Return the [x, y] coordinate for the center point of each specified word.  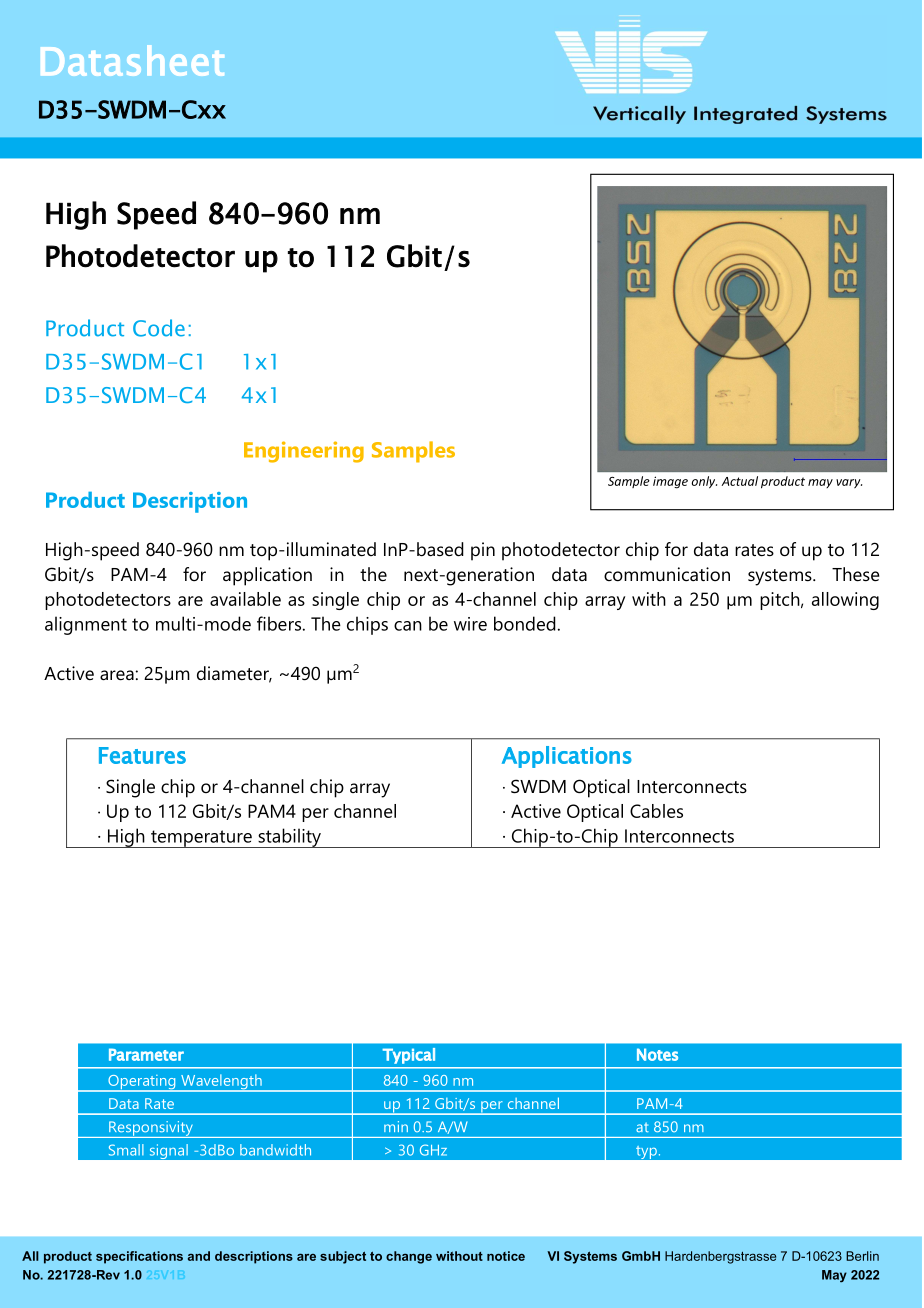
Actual [740, 481]
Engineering [304, 452]
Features [142, 755]
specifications [139, 1257]
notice [506, 1256]
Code [159, 328]
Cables [656, 811]
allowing [845, 601]
